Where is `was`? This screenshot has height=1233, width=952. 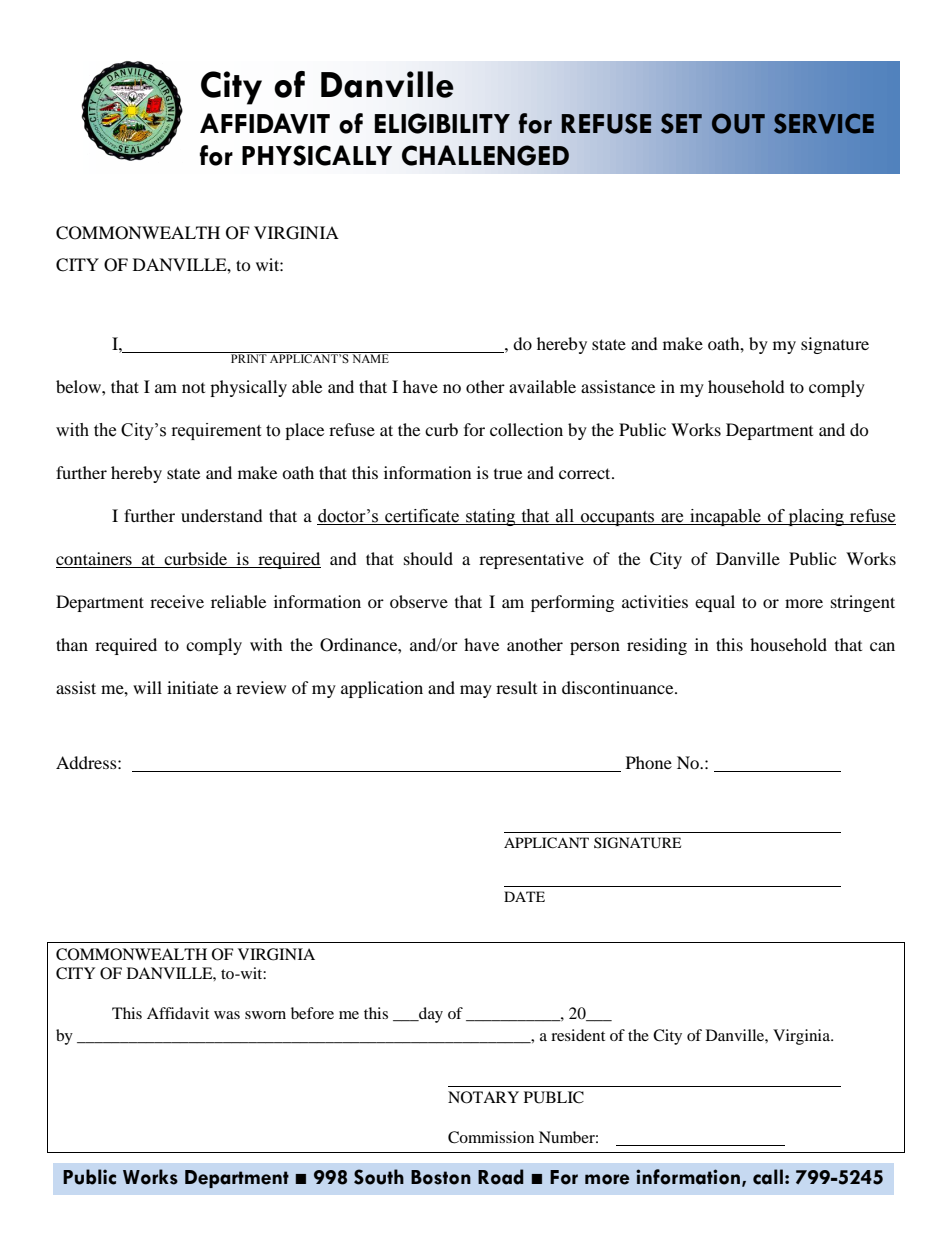 was is located at coordinates (227, 1015).
